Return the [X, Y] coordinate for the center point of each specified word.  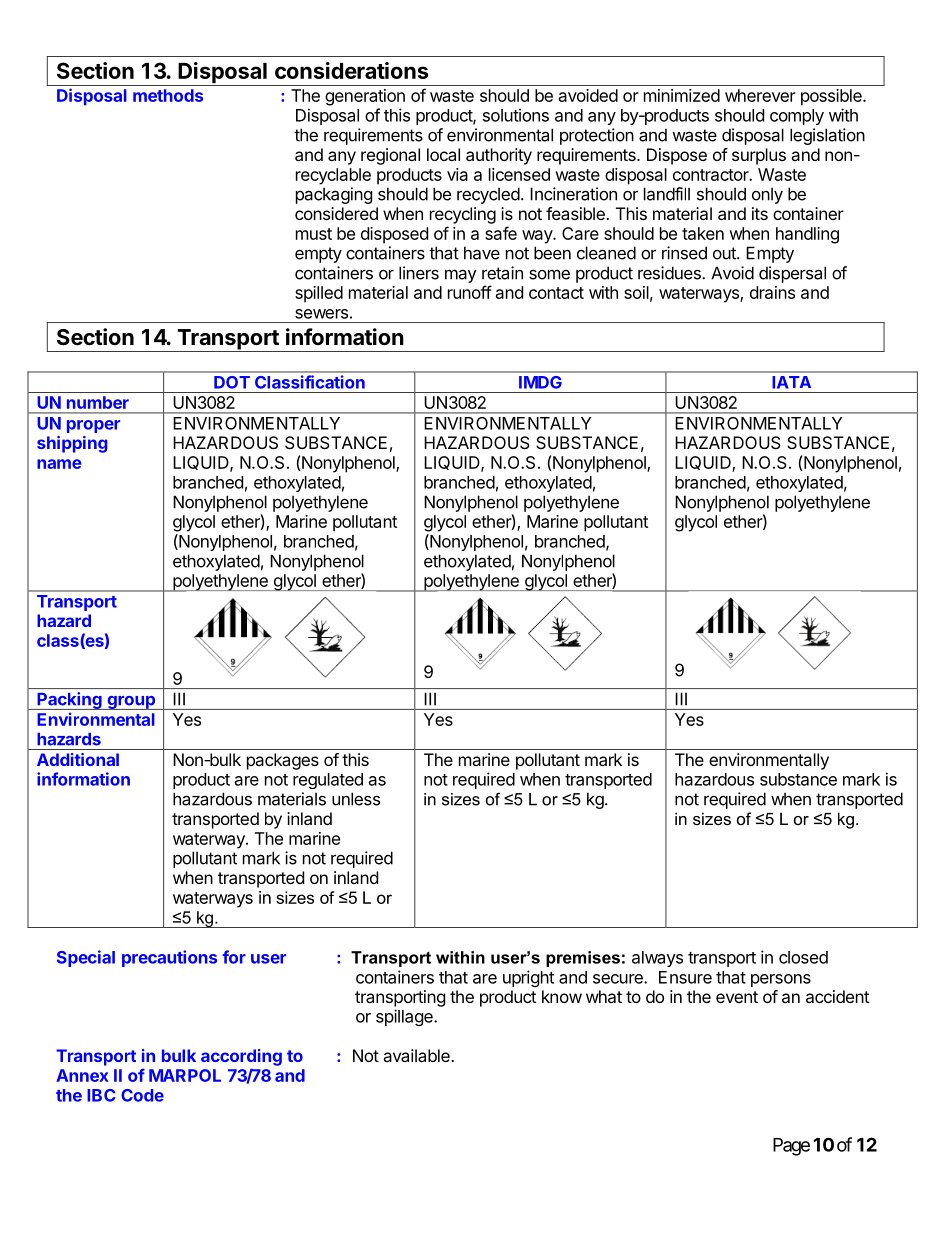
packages [283, 761]
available [417, 1055]
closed [803, 957]
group [131, 703]
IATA [792, 382]
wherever [760, 95]
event [737, 997]
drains [772, 292]
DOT [232, 382]
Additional [78, 759]
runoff [470, 292]
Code [142, 1095]
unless [356, 799]
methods [168, 95]
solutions [516, 115]
